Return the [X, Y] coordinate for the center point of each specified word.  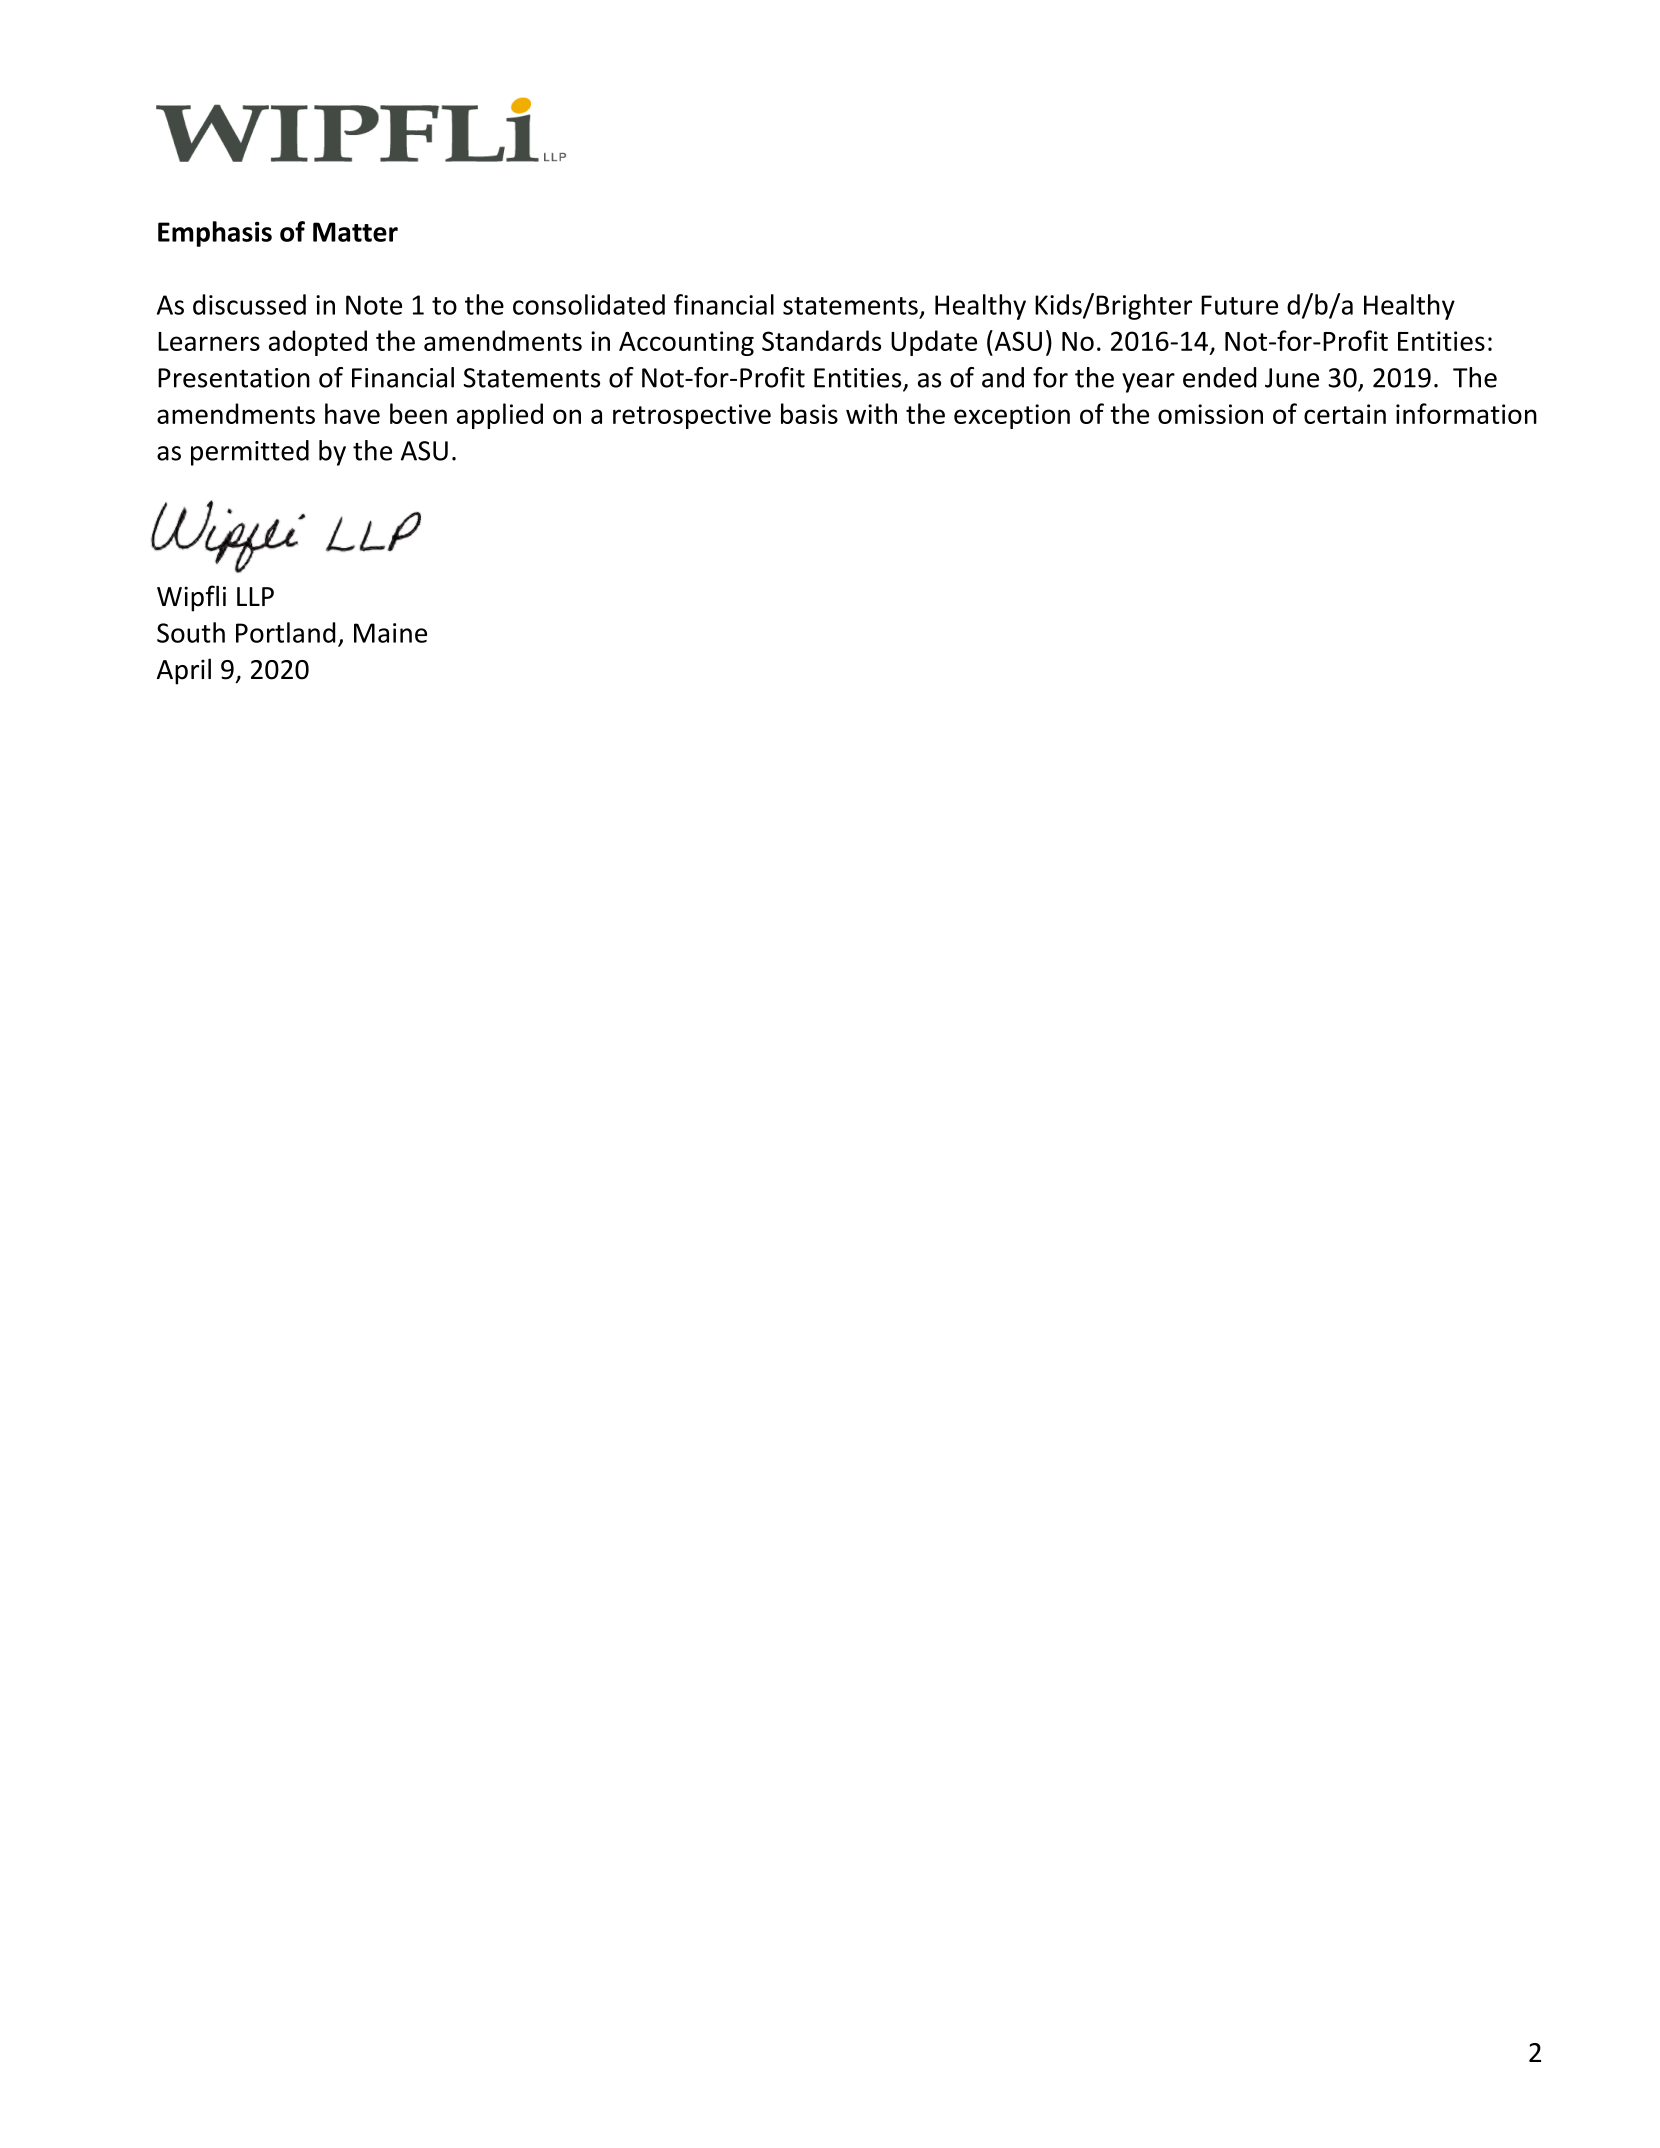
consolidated [589, 304]
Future [1239, 305]
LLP [255, 596]
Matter [355, 232]
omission [1210, 414]
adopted [318, 343]
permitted [250, 453]
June [1292, 378]
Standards [821, 340]
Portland [285, 632]
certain [1345, 414]
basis [809, 413]
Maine [390, 633]
